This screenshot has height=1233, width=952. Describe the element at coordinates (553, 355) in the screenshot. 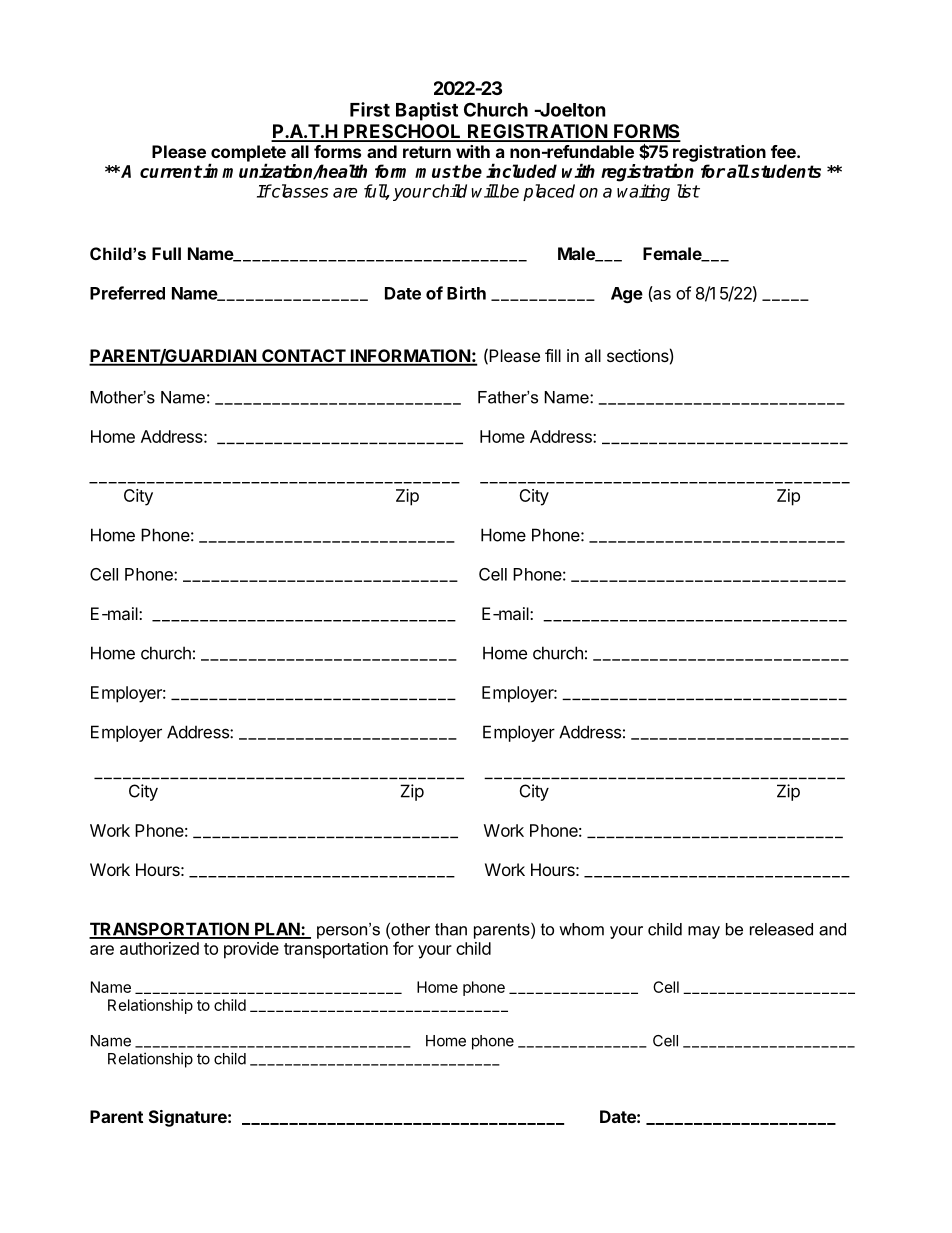

I see `fill` at that location.
